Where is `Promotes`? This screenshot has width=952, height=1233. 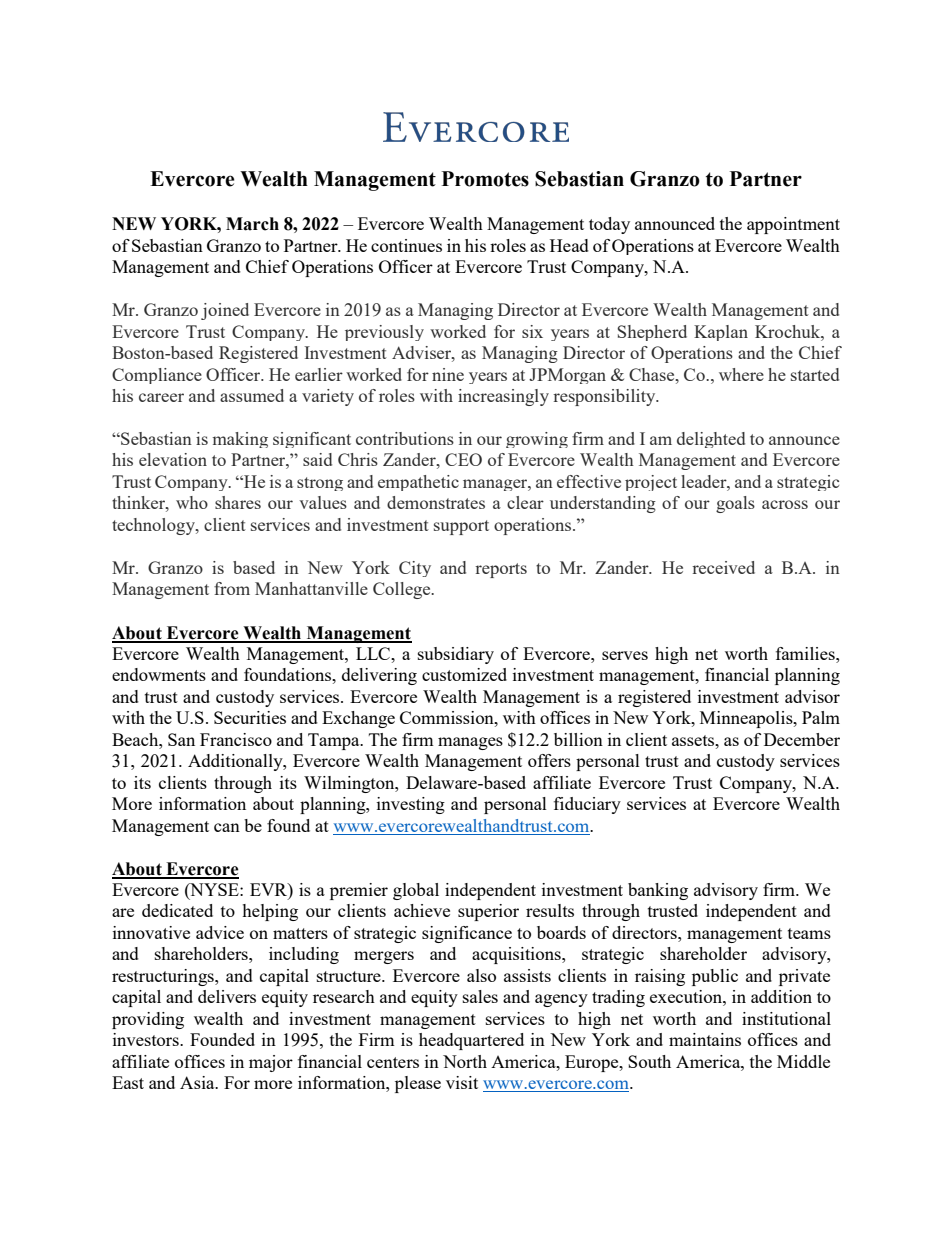
Promotes is located at coordinates (485, 179).
